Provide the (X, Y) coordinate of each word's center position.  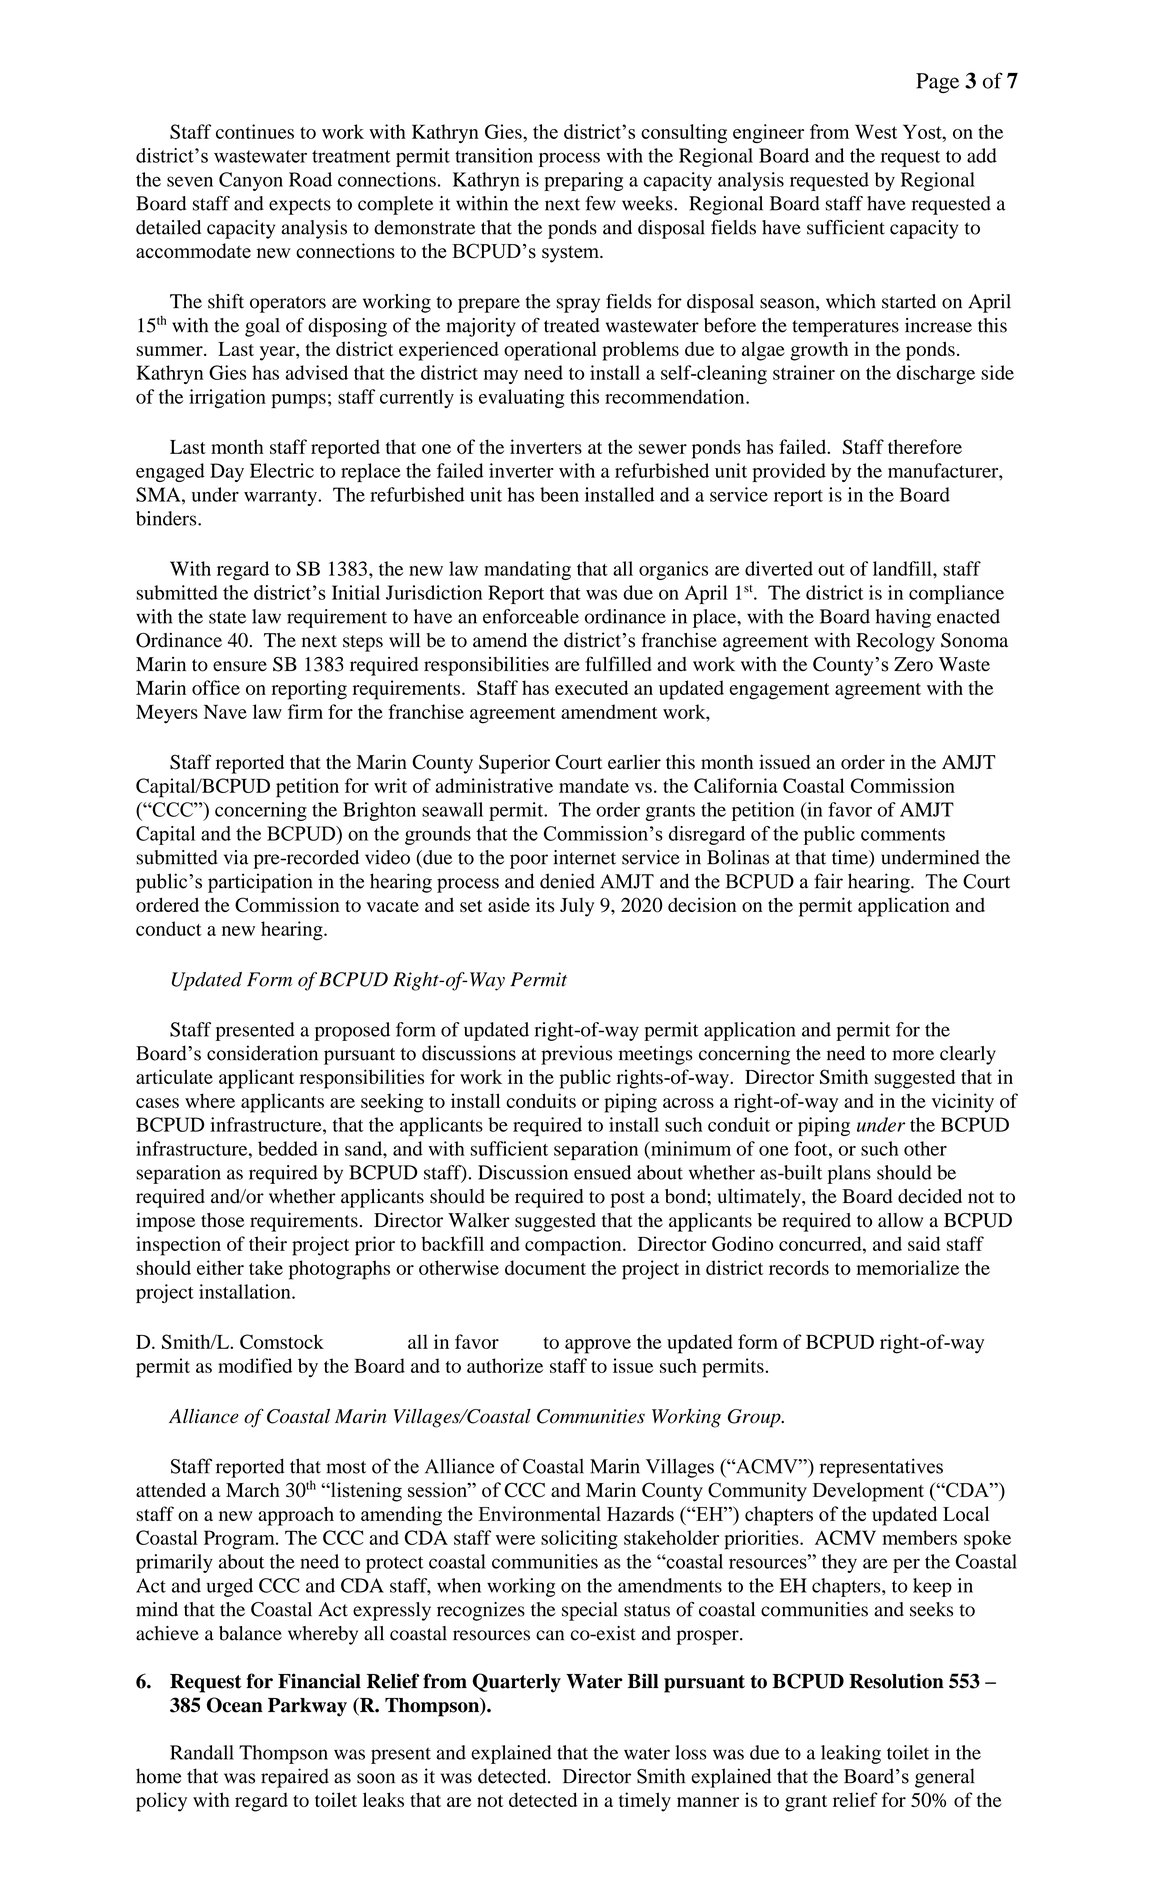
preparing (583, 181)
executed (591, 687)
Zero (913, 664)
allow (900, 1220)
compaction (574, 1246)
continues (255, 131)
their (268, 1243)
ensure (240, 666)
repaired (295, 1778)
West (876, 131)
